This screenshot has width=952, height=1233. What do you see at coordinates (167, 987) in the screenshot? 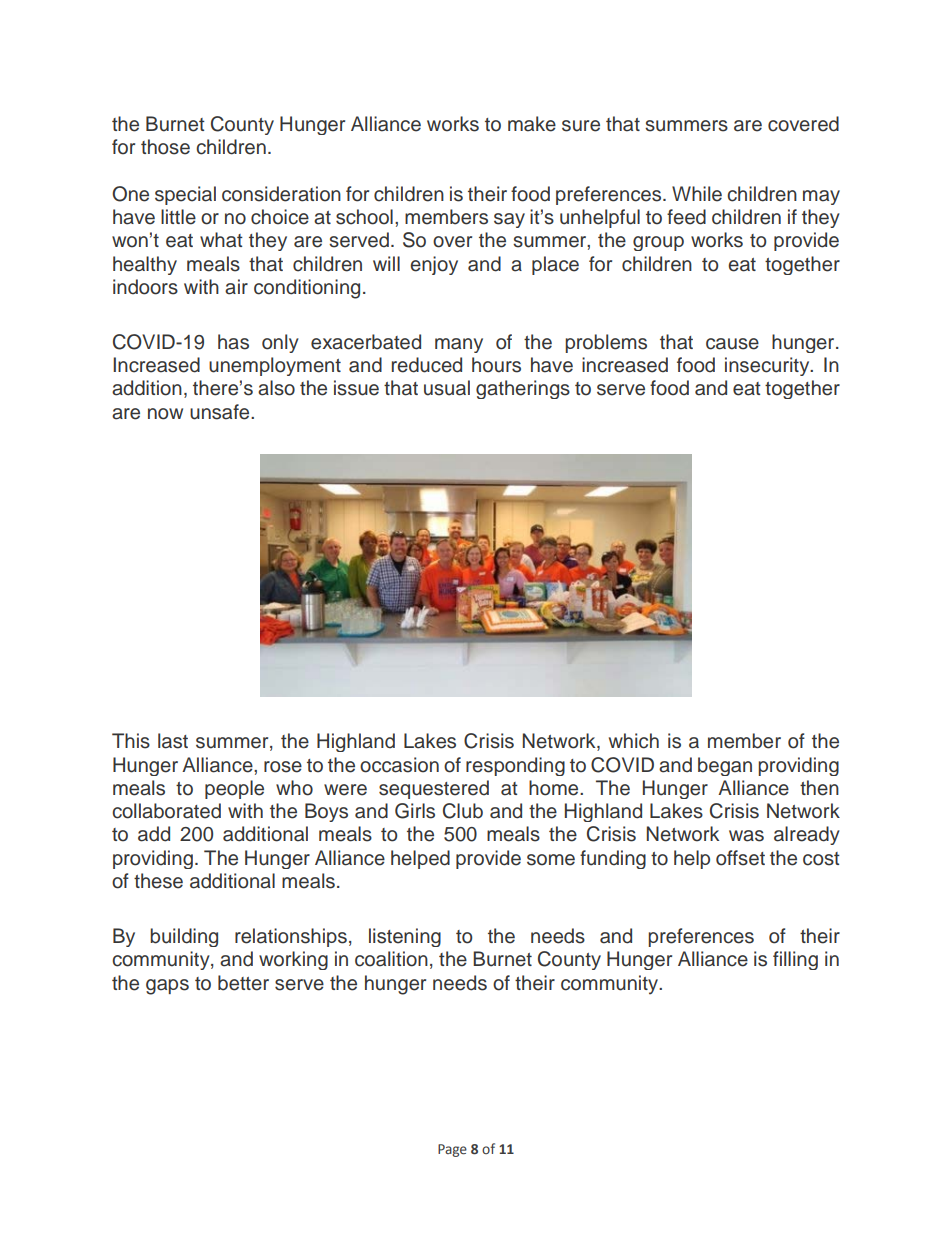
I see `gaps` at bounding box center [167, 987].
